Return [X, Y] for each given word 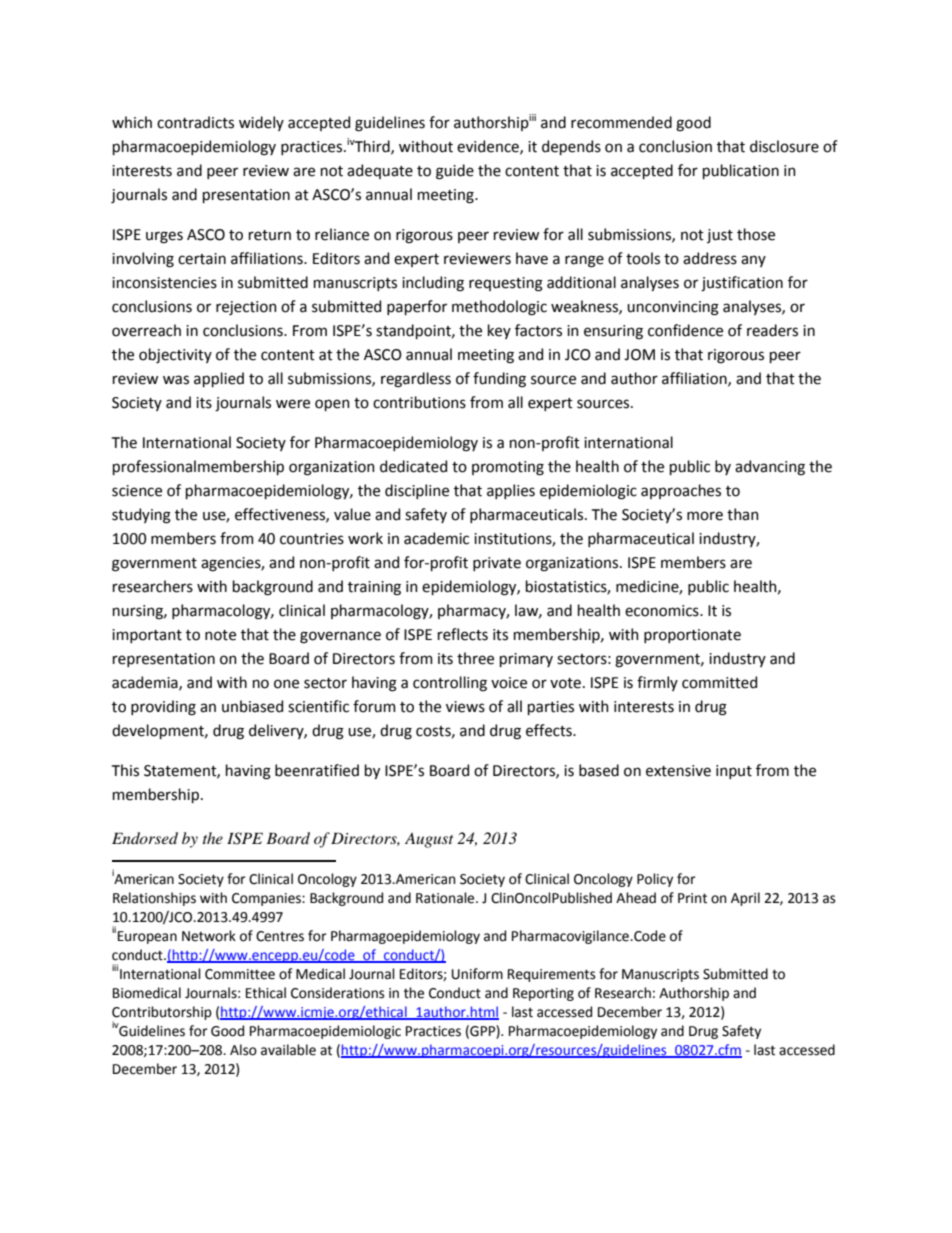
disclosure [784, 146]
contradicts [195, 122]
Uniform [477, 974]
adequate [380, 171]
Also [243, 1050]
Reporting [543, 994]
